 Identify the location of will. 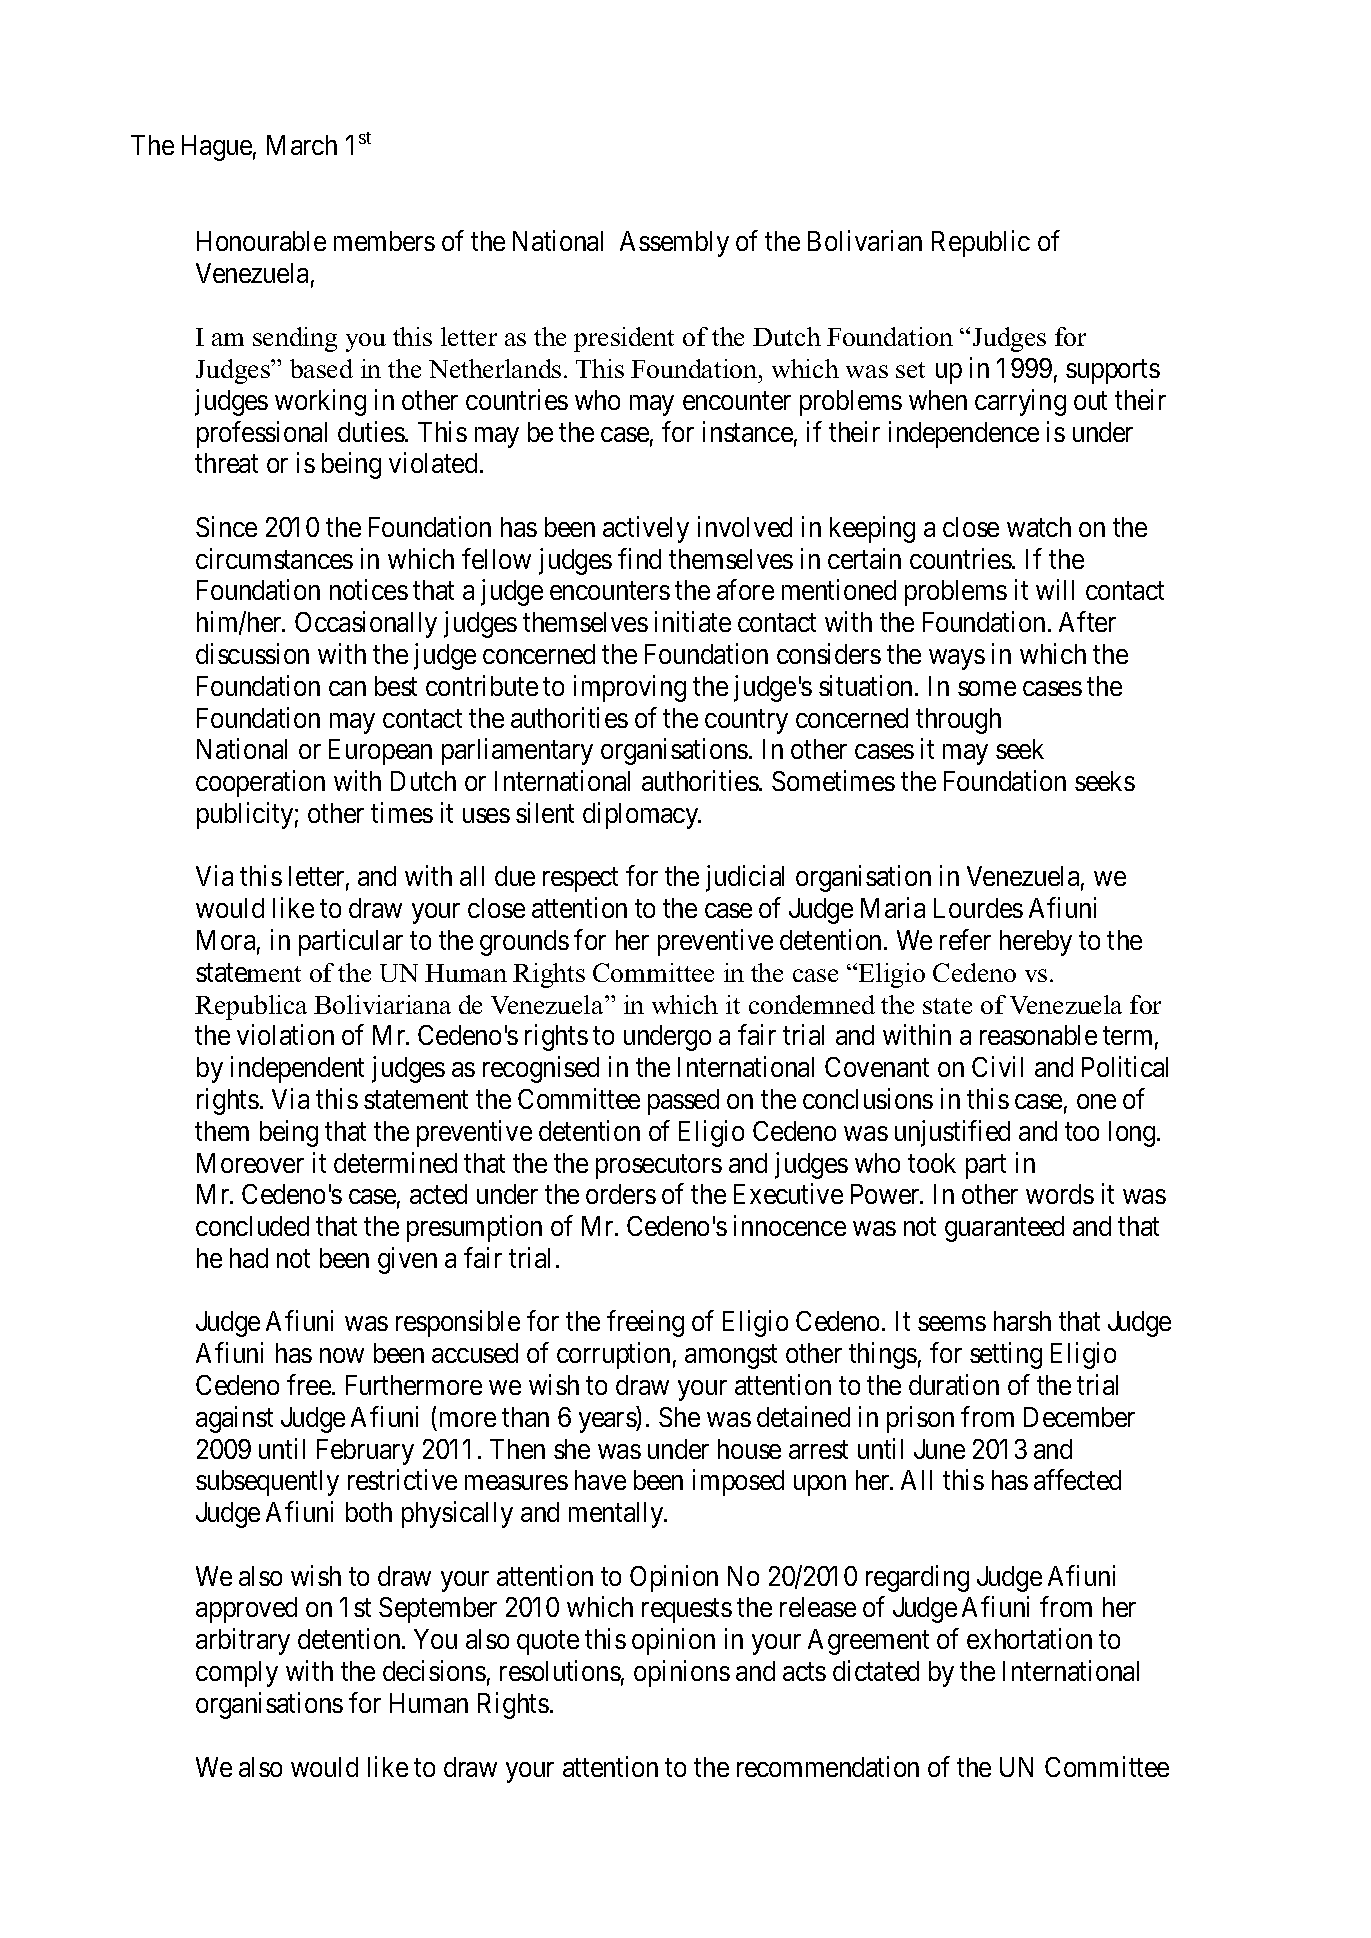
(1055, 590).
